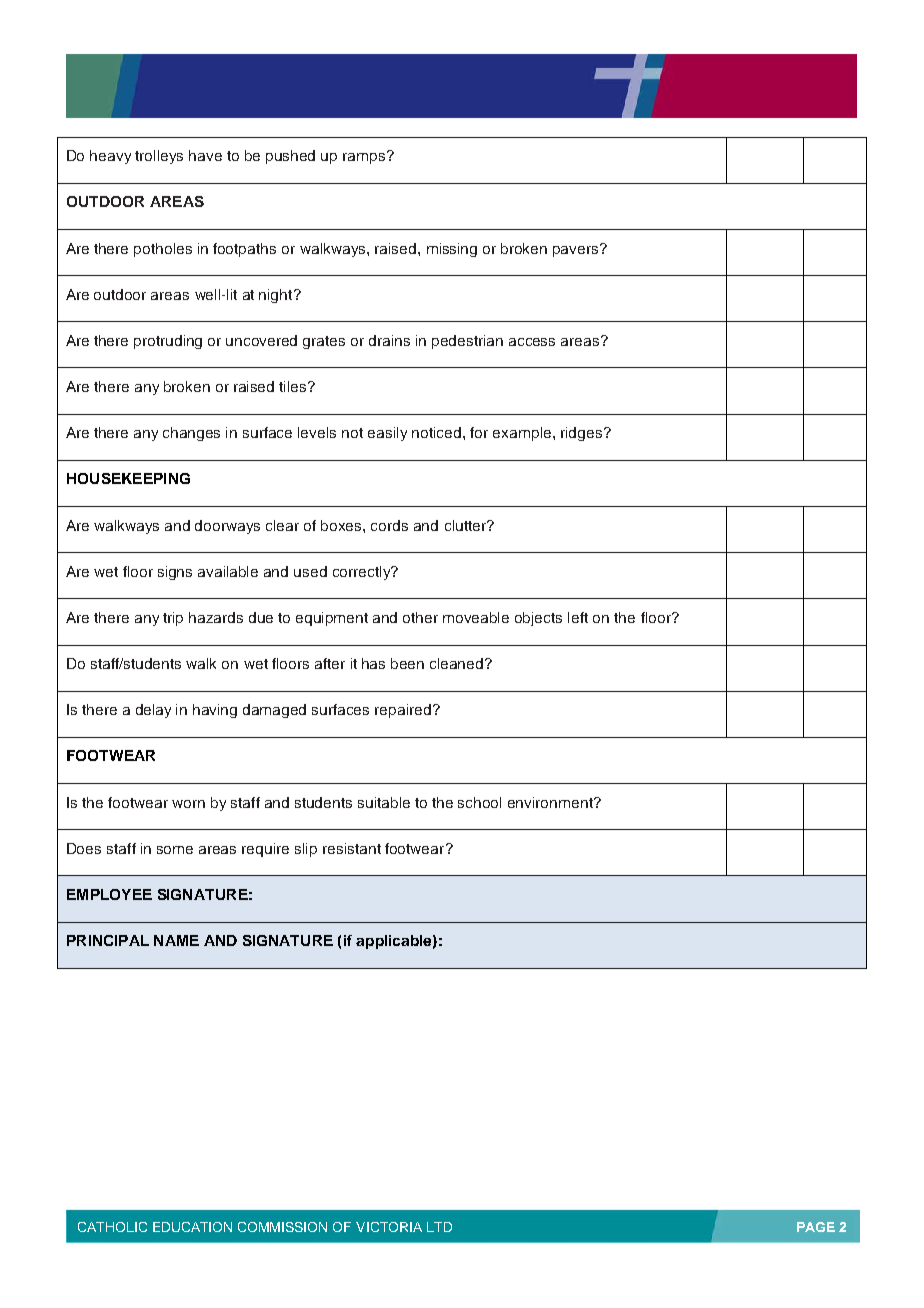 This screenshot has height=1308, width=924. What do you see at coordinates (479, 802) in the screenshot?
I see `school` at bounding box center [479, 802].
